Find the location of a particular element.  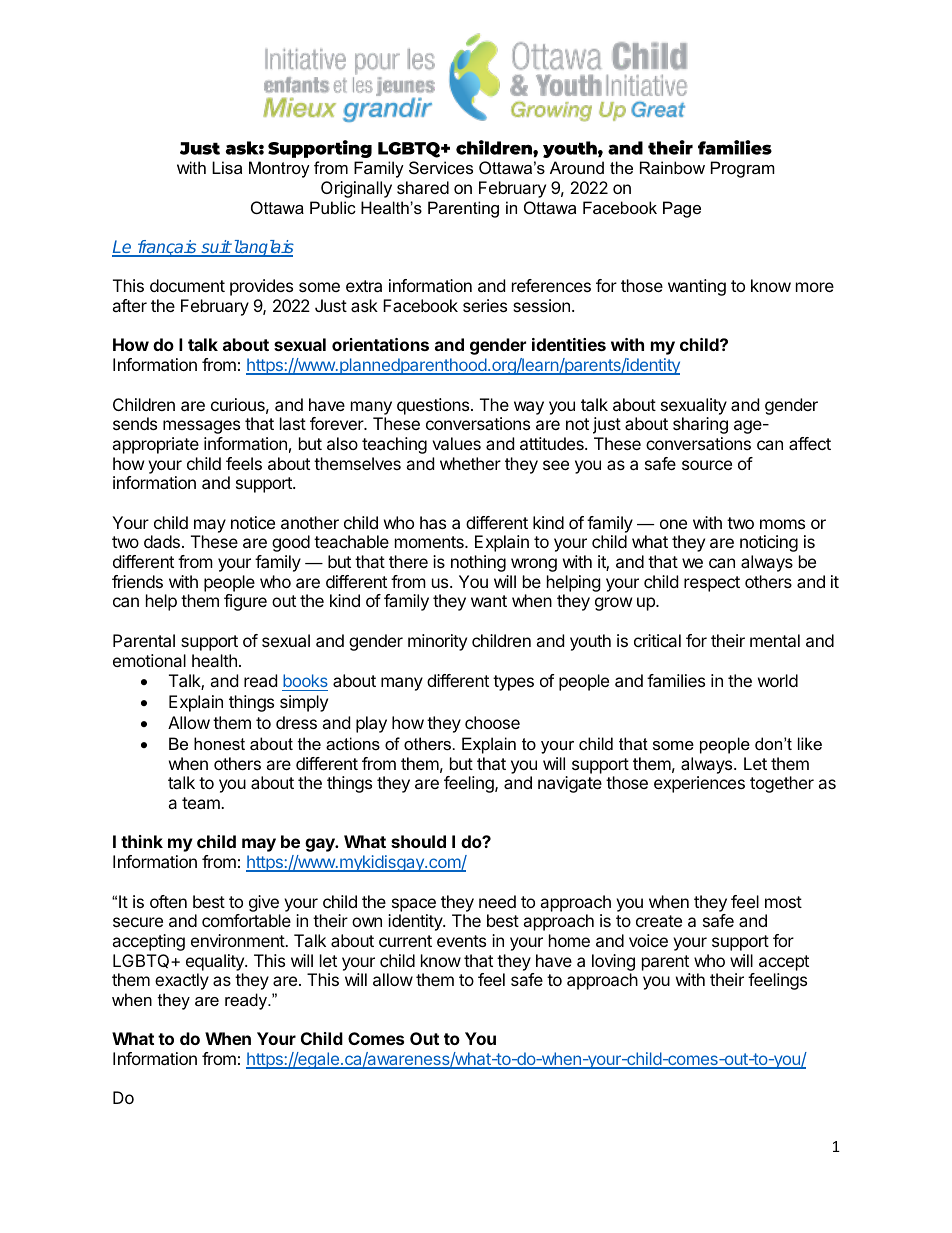

questions is located at coordinates (434, 406).
